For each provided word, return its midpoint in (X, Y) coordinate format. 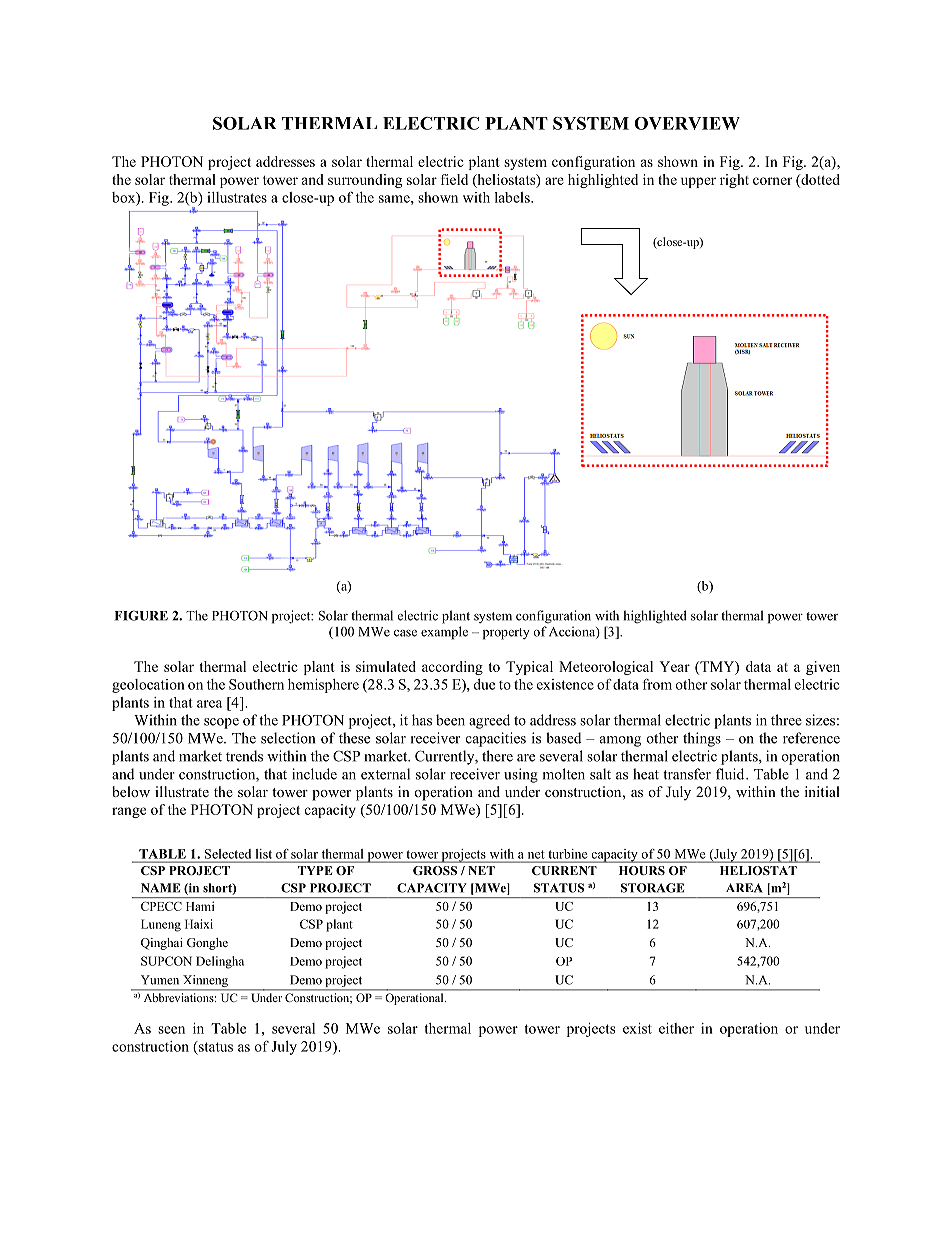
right (734, 181)
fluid (731, 774)
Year (674, 666)
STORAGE (652, 888)
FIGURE (141, 615)
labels (513, 197)
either (676, 1028)
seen (171, 1030)
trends (244, 756)
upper (698, 182)
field (454, 179)
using (521, 775)
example (444, 633)
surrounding (365, 181)
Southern (256, 684)
